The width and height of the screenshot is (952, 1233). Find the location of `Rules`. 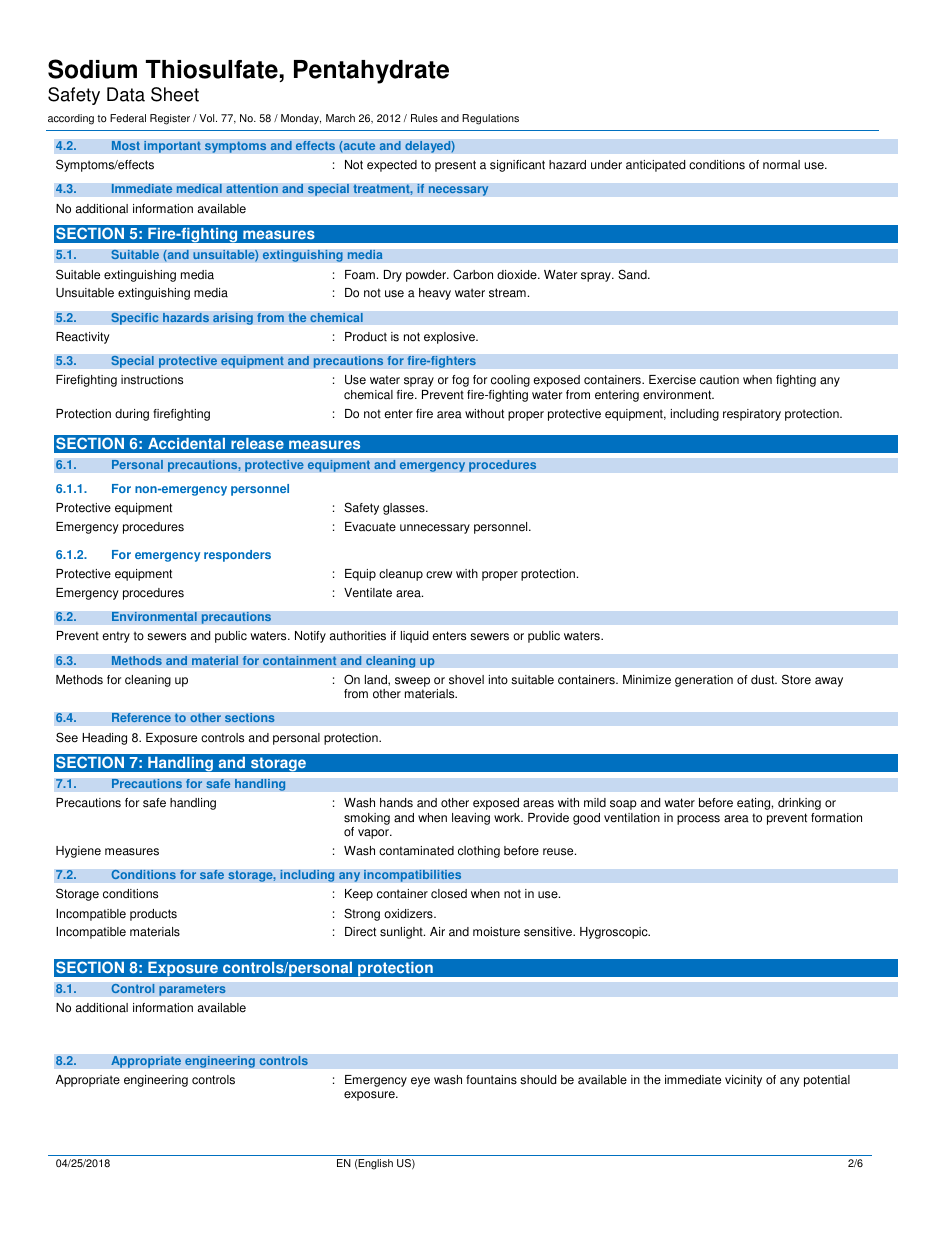

Rules is located at coordinates (424, 118).
